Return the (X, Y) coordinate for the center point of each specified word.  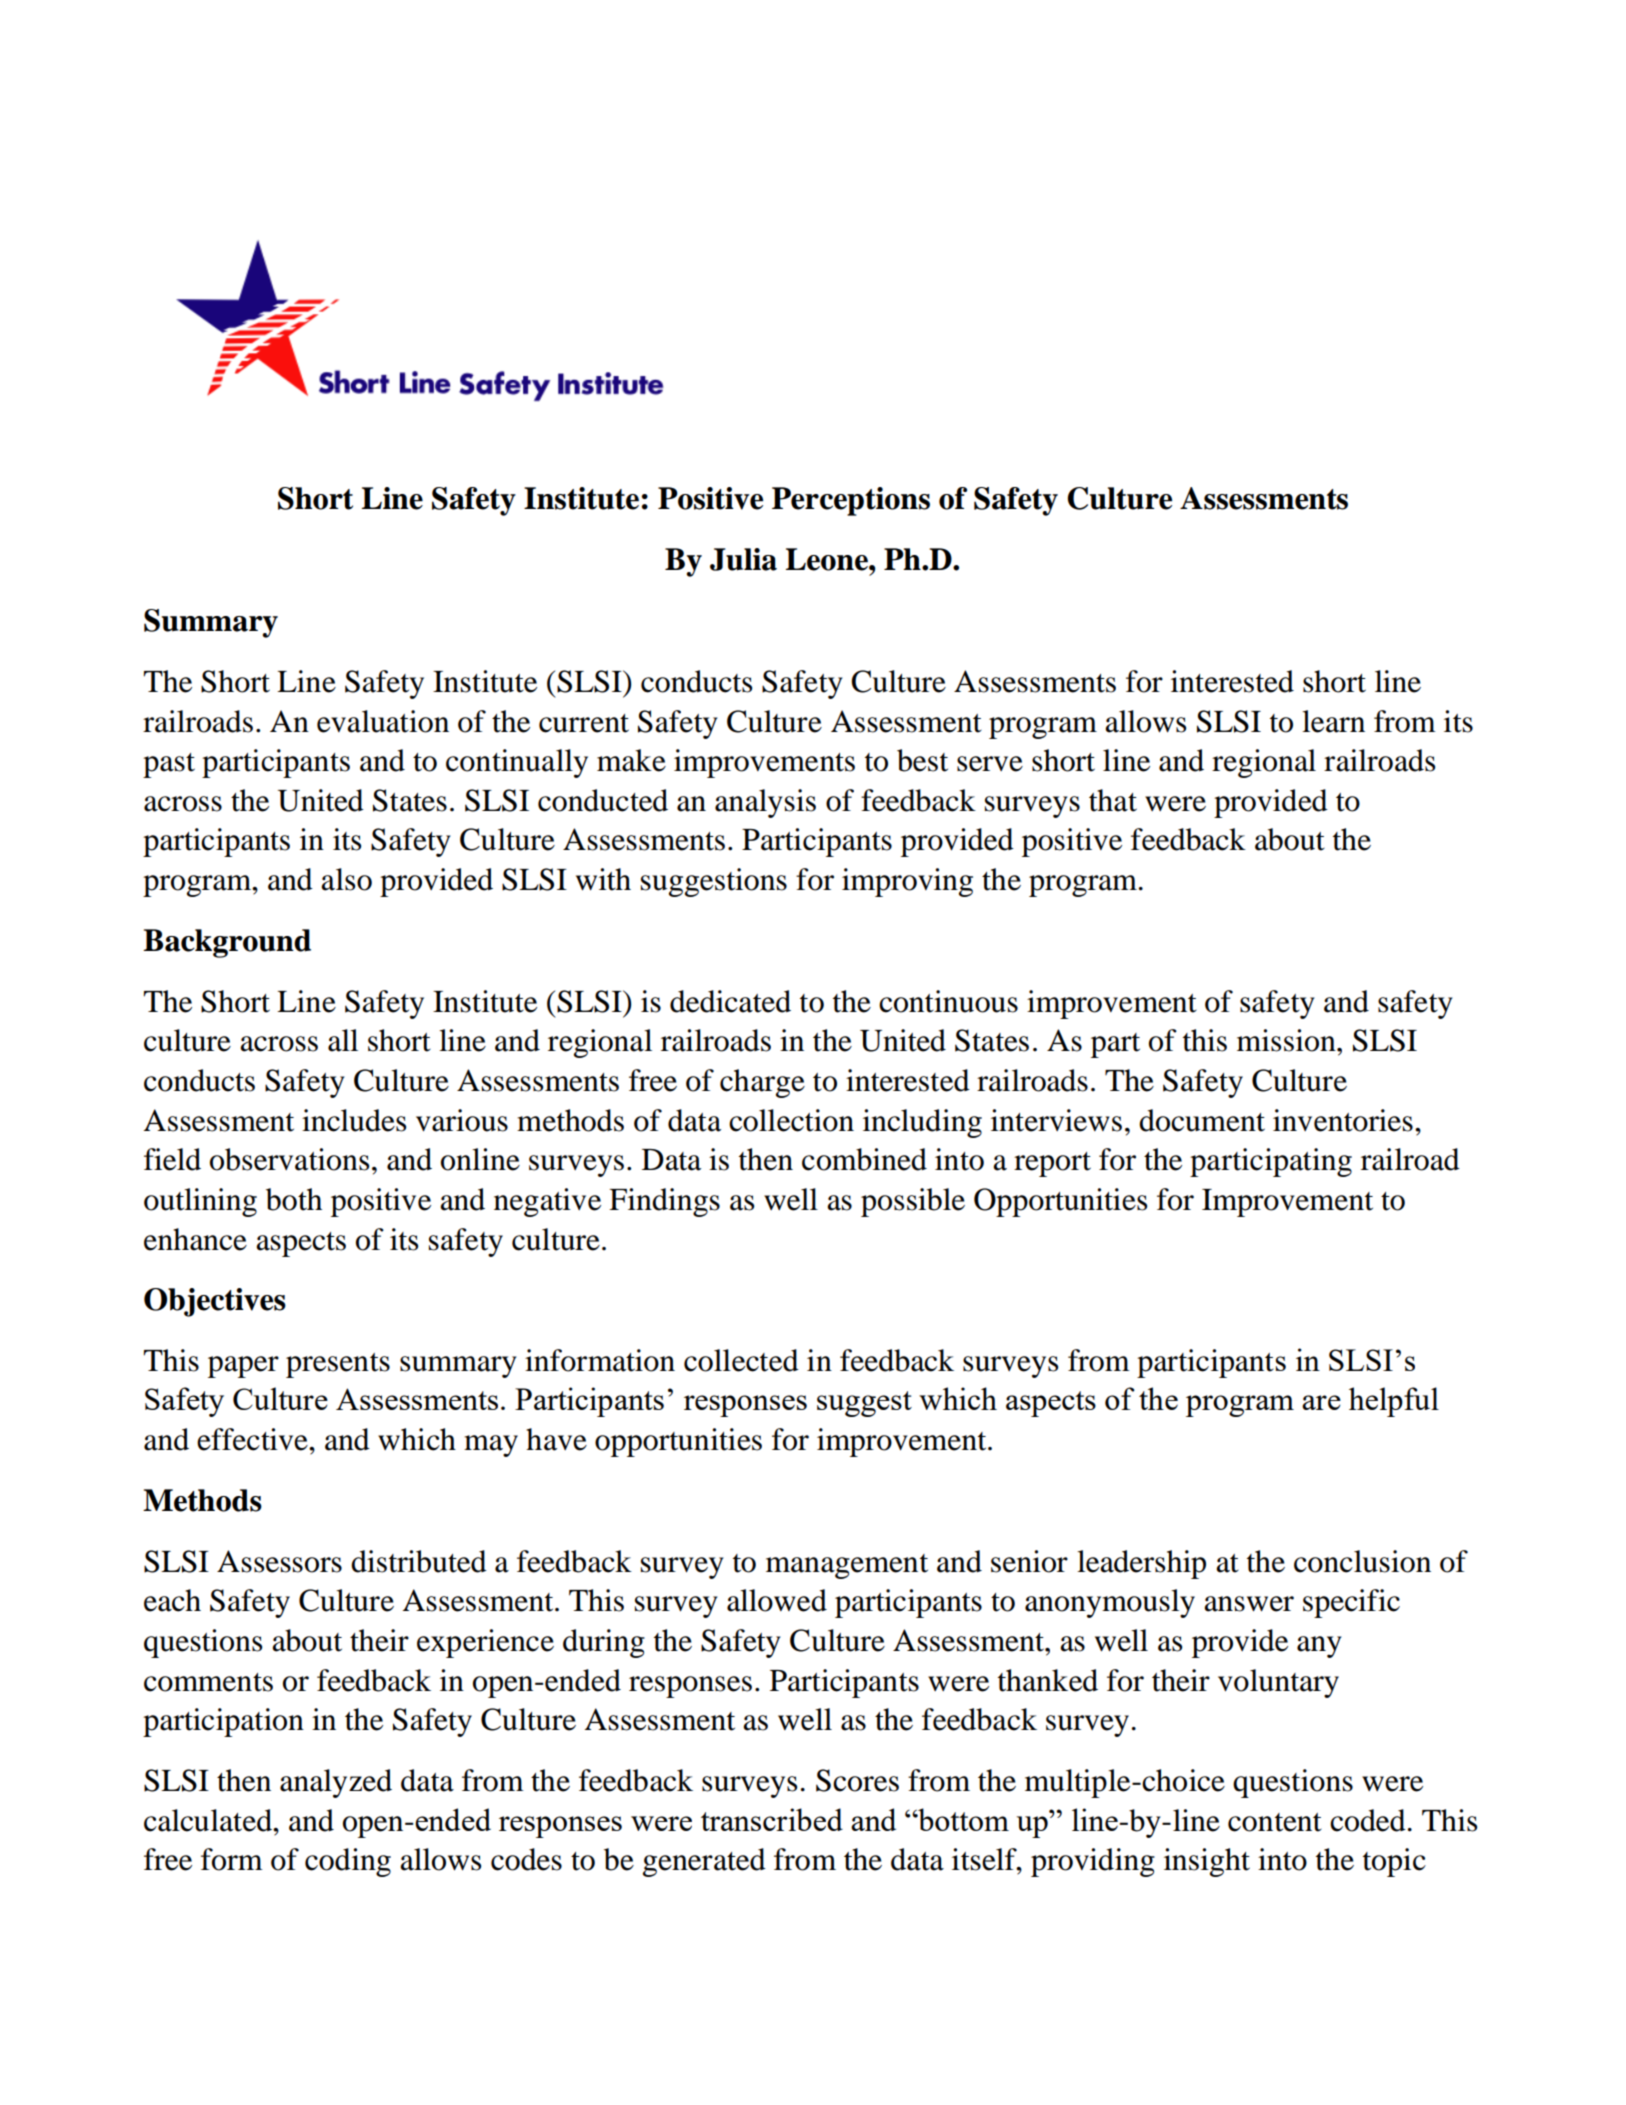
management (847, 1566)
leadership (1141, 1564)
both (294, 1199)
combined (864, 1159)
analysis (765, 803)
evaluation (383, 721)
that (1113, 800)
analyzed (336, 1783)
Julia (743, 559)
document (1202, 1120)
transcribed (772, 1819)
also (346, 879)
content (1275, 1822)
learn (1333, 721)
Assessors (279, 1561)
